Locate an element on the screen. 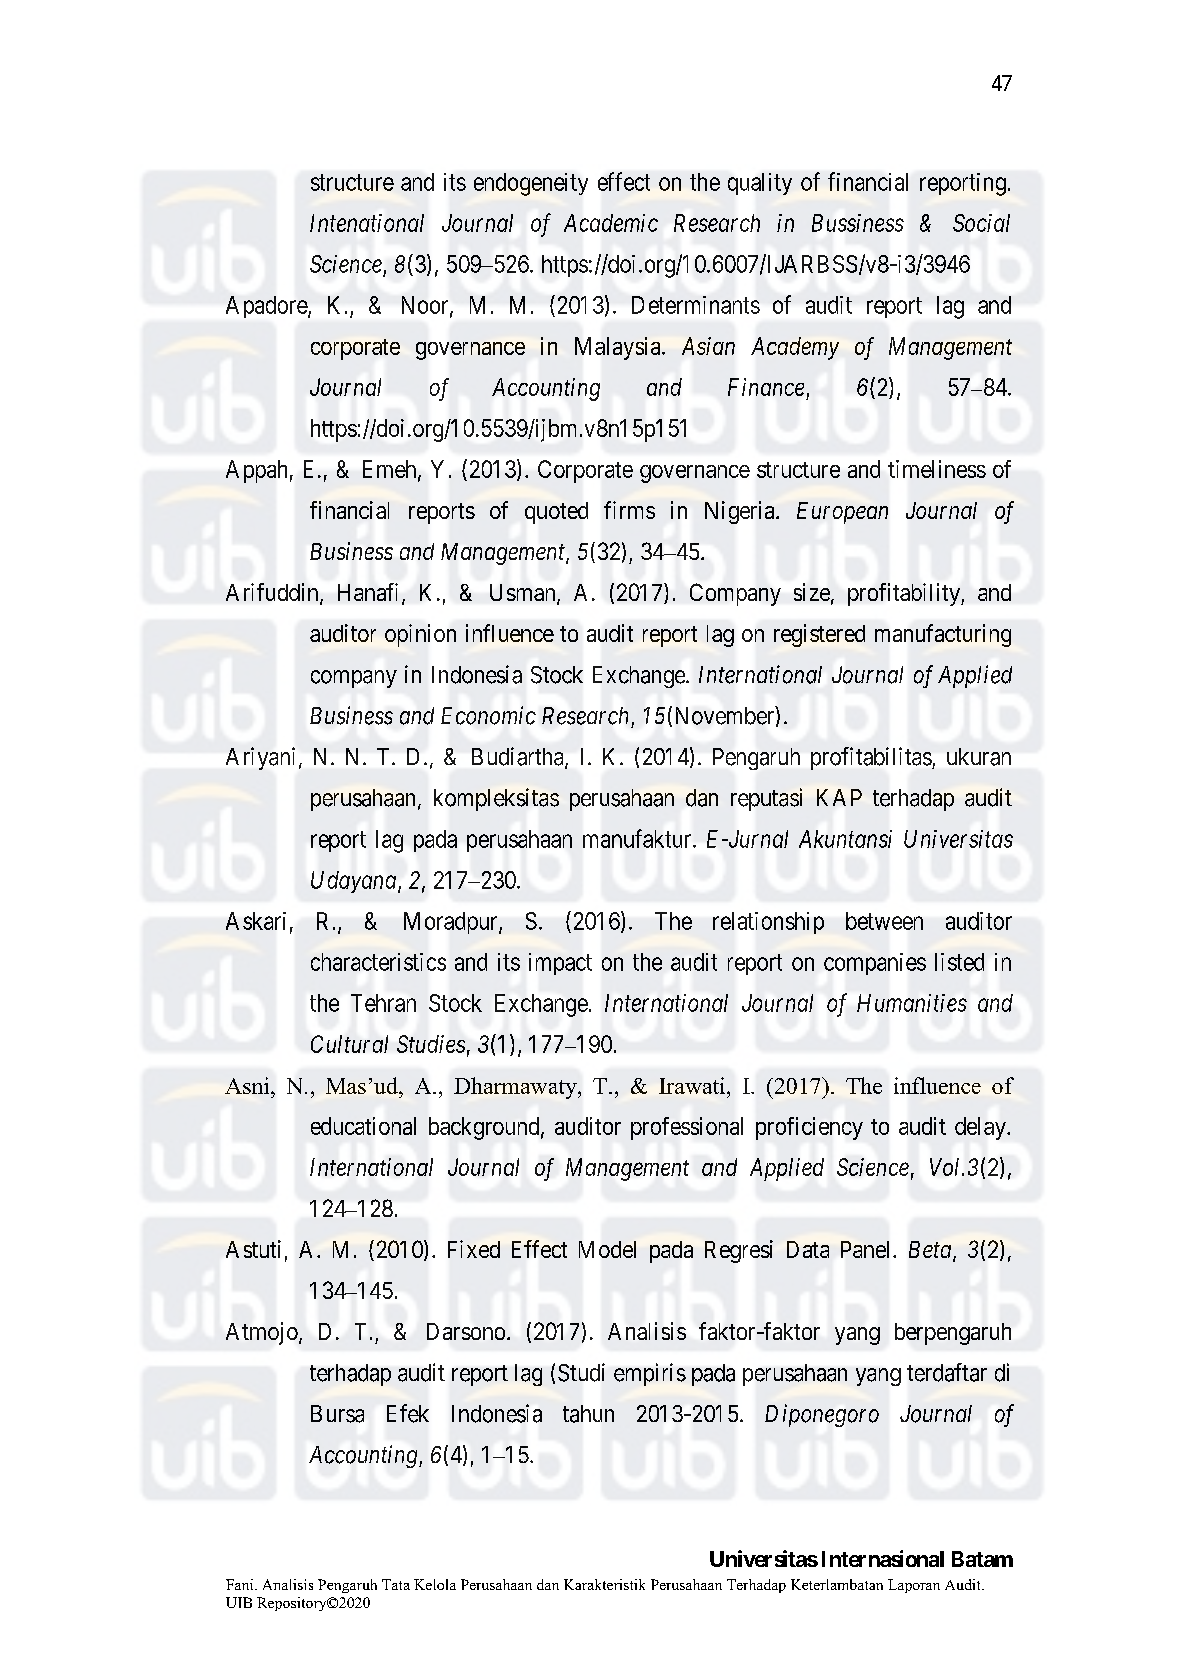  Hanafi is located at coordinates (370, 593).
